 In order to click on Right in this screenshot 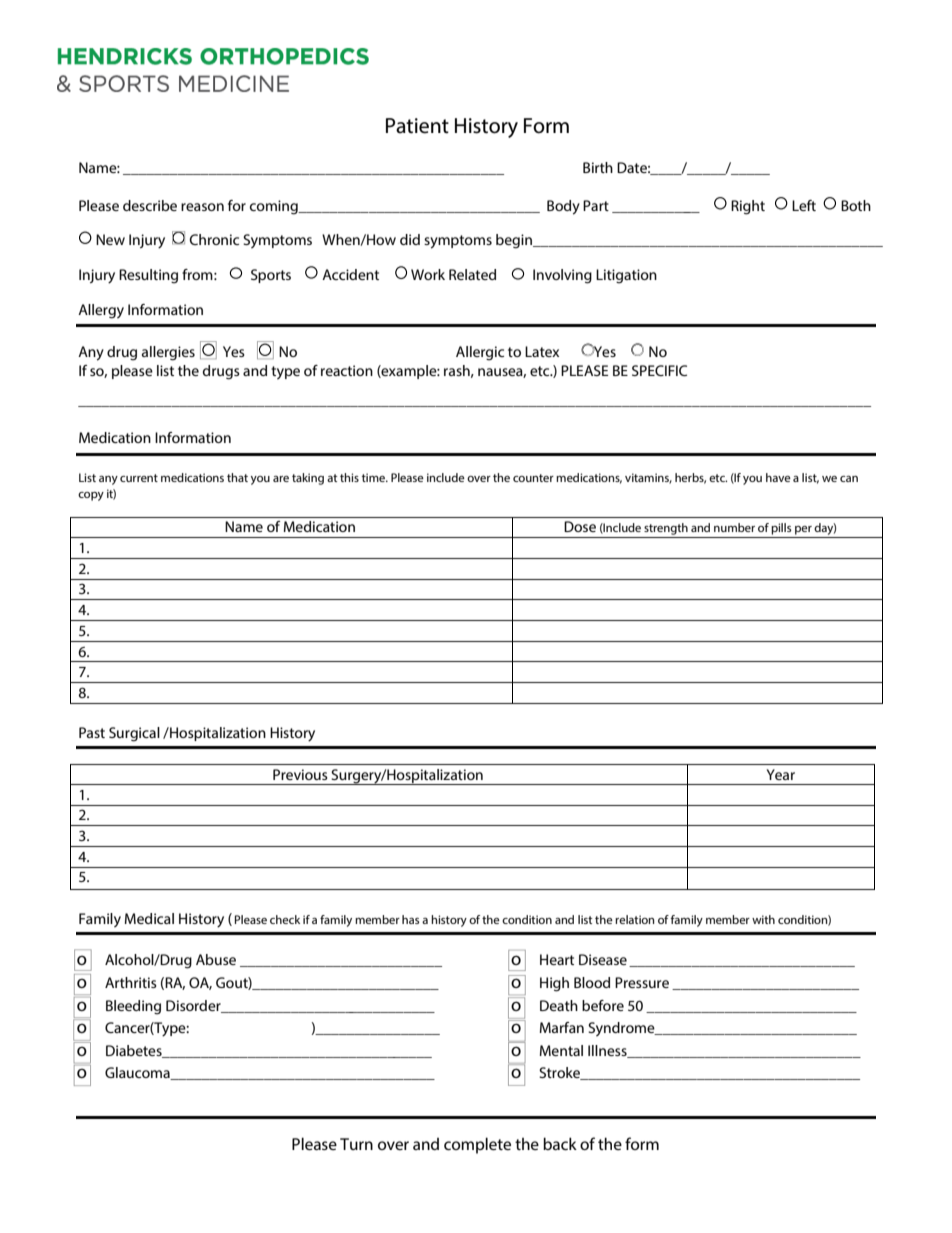, I will do `click(748, 207)`.
